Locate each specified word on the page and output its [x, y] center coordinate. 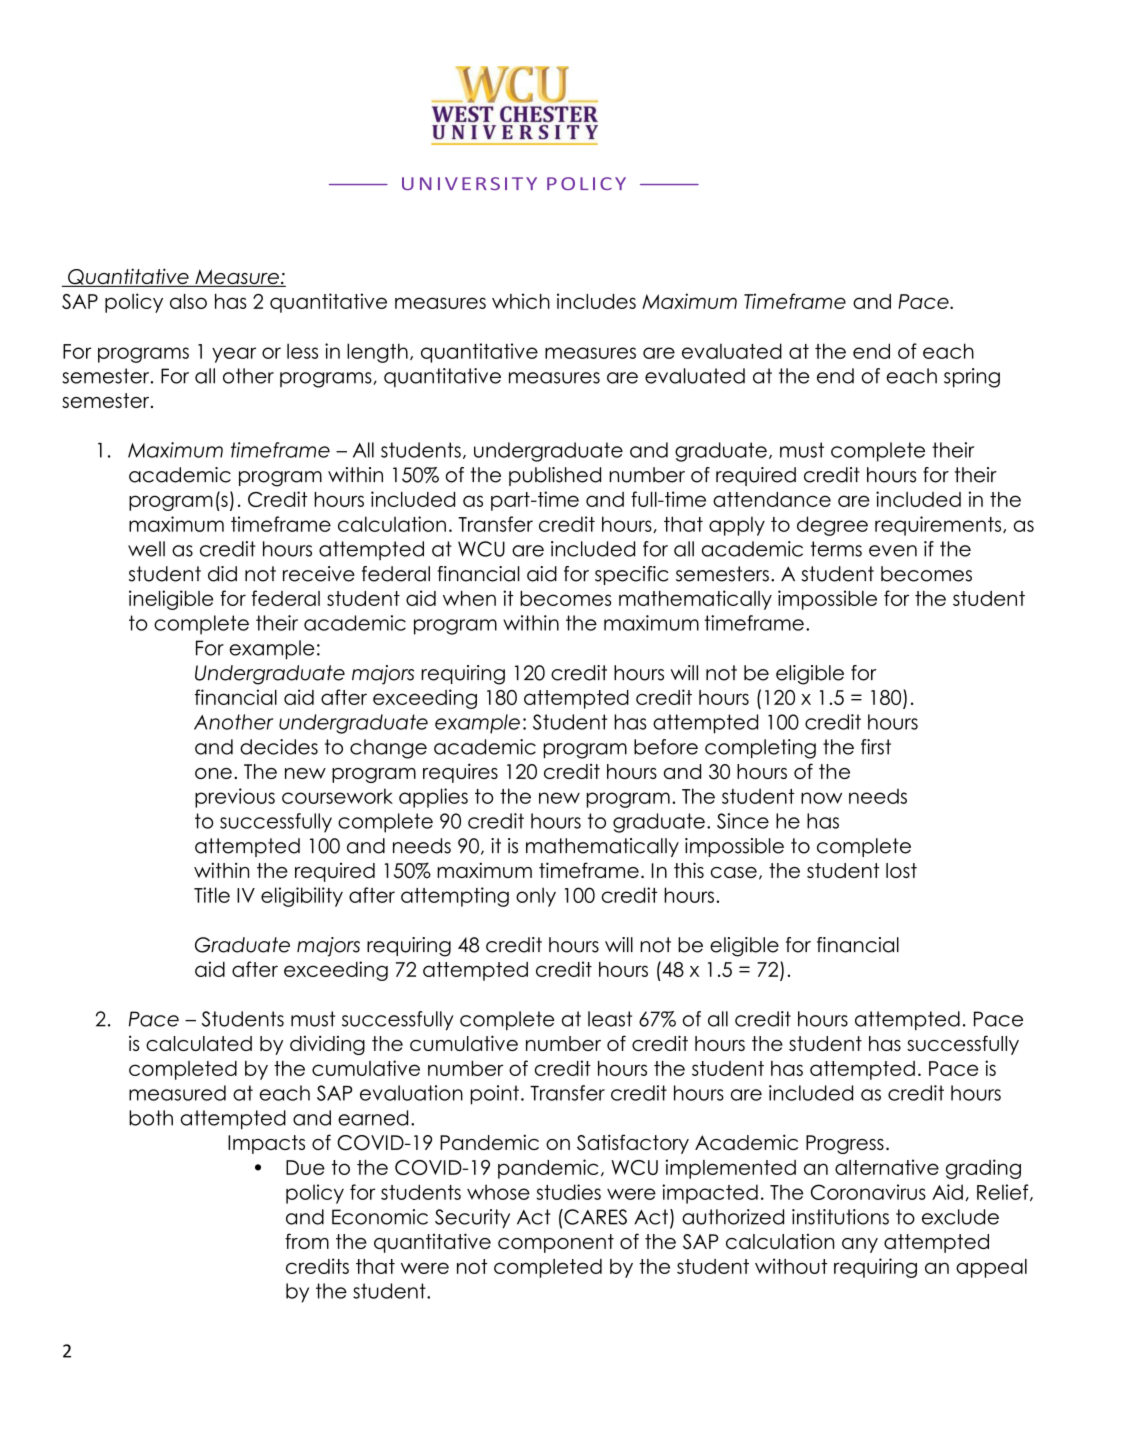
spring [972, 378]
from [307, 1241]
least [610, 1019]
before [666, 747]
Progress [845, 1144]
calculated [199, 1043]
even [893, 551]
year [234, 355]
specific [632, 575]
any [860, 1245]
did [222, 574]
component [556, 1243]
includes [596, 301]
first [876, 747]
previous [235, 798]
